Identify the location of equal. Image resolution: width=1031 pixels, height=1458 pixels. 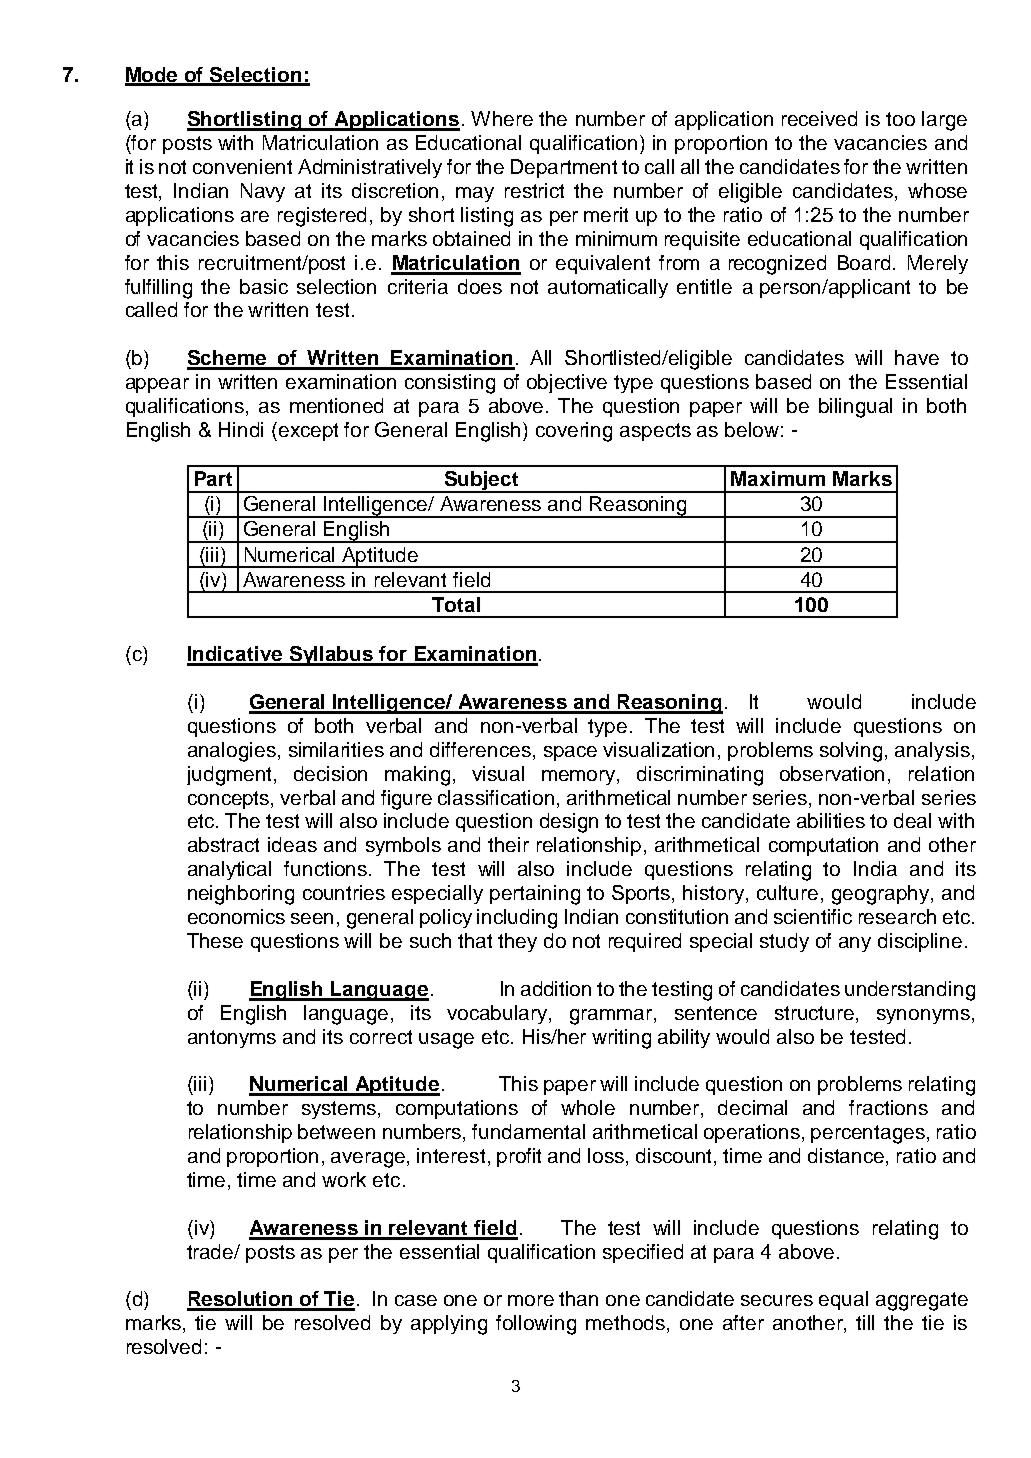
(843, 1300).
